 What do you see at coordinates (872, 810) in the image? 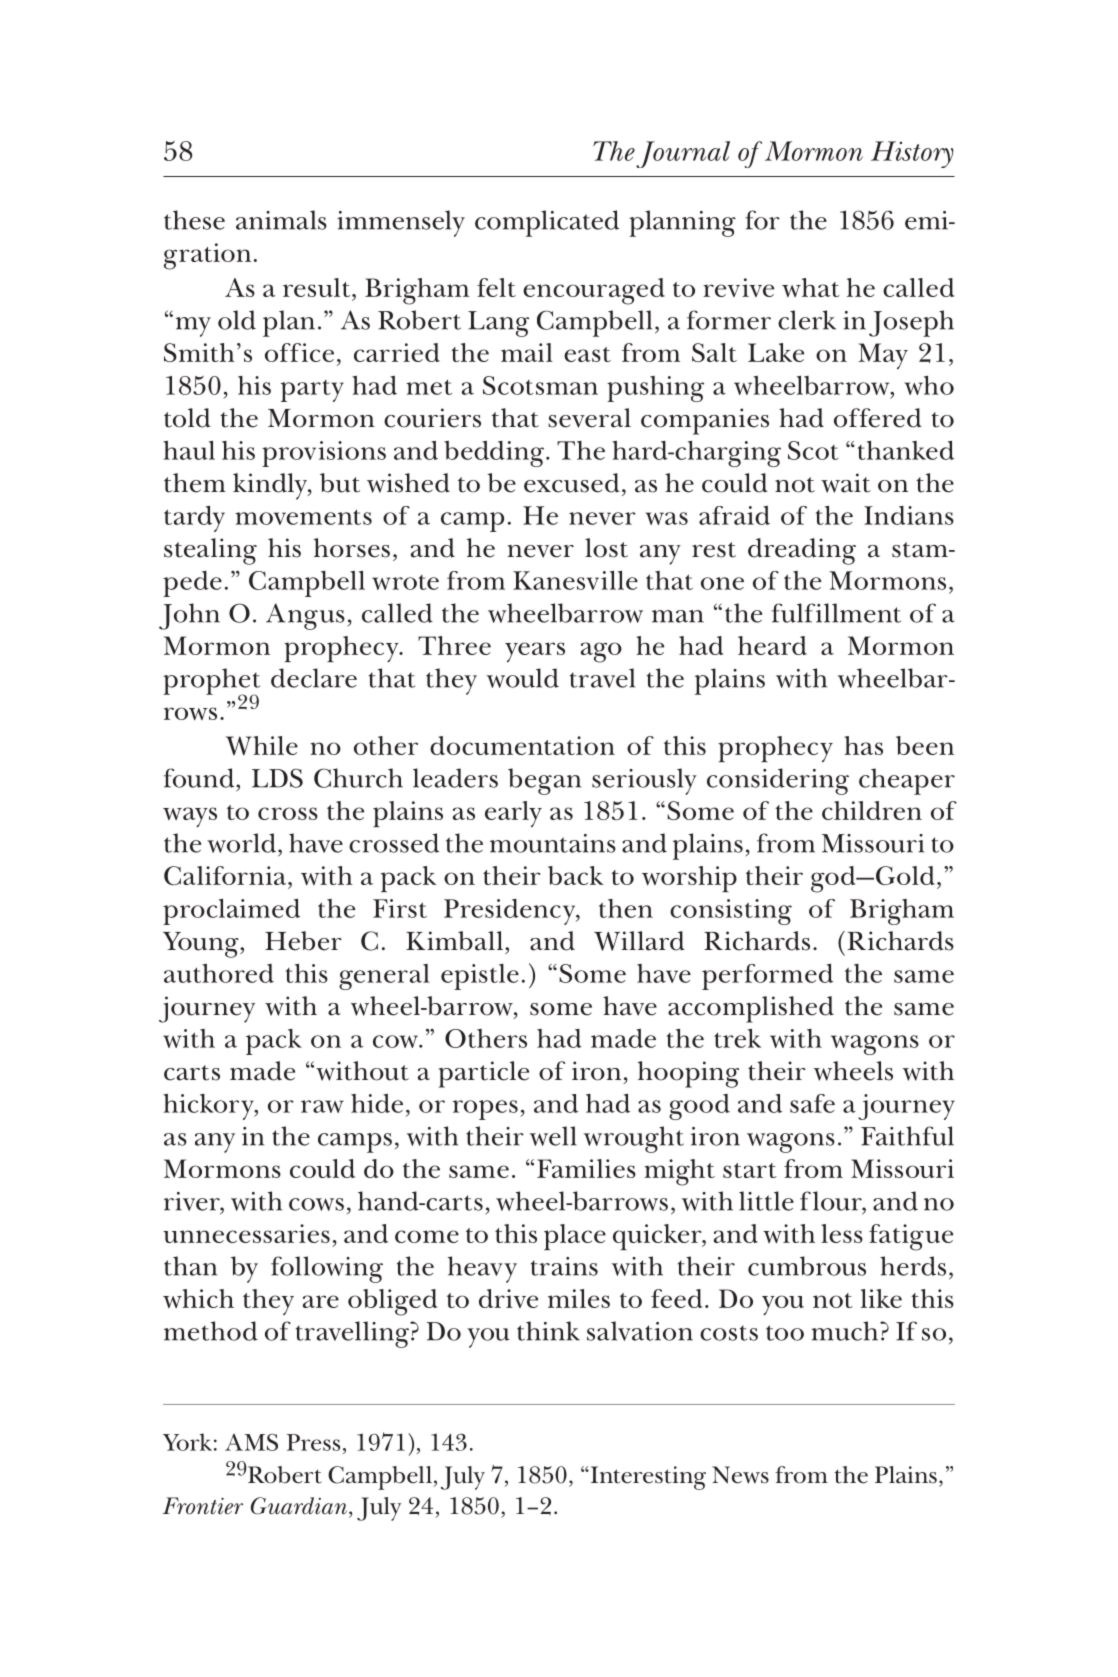
I see `children` at bounding box center [872, 810].
